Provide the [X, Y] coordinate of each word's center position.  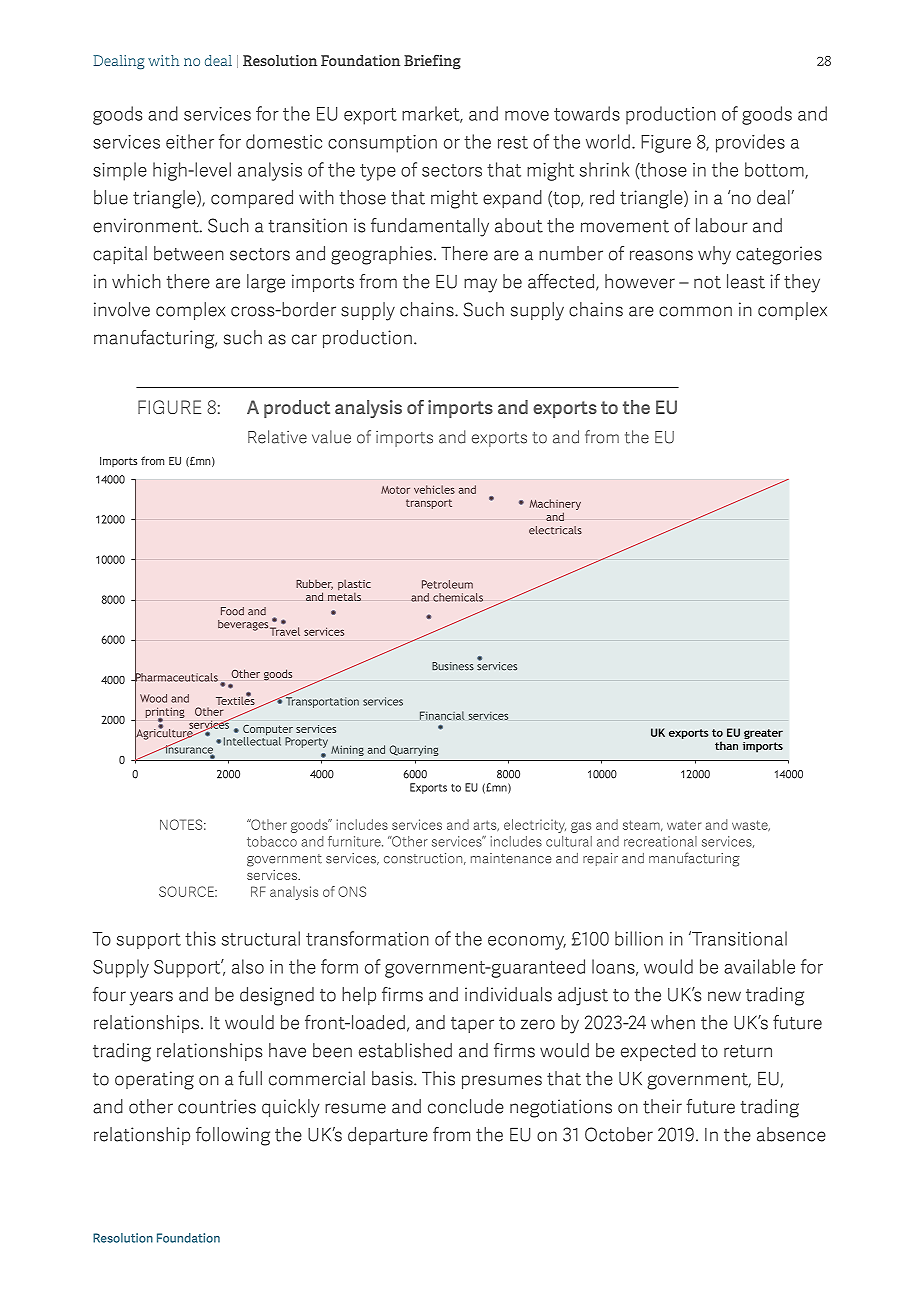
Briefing [432, 62]
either [190, 141]
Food [232, 611]
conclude [466, 1106]
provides [750, 143]
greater [763, 734]
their [662, 1106]
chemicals [458, 597]
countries [217, 1106]
